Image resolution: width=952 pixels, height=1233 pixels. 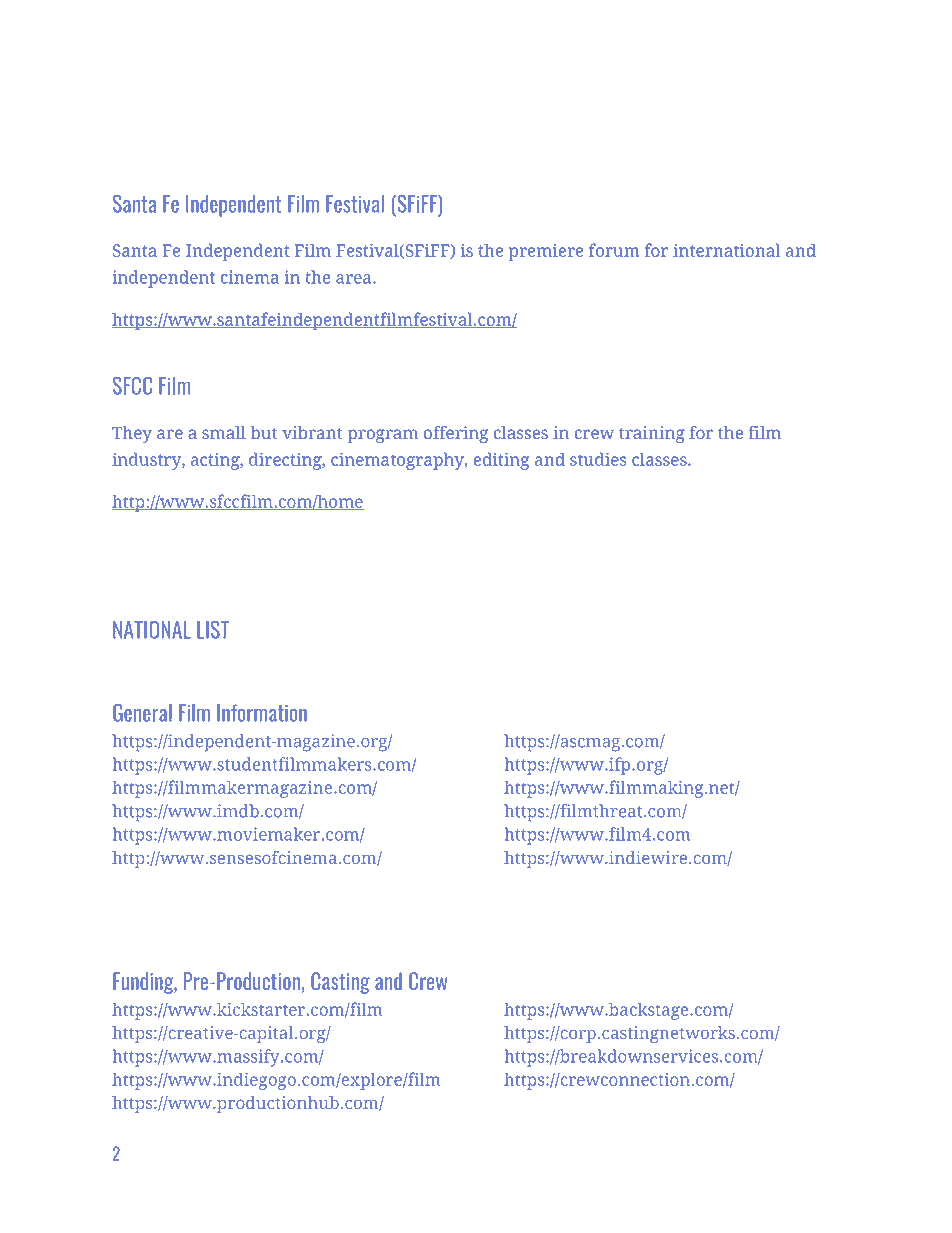 What do you see at coordinates (614, 250) in the screenshot?
I see `forum` at bounding box center [614, 250].
